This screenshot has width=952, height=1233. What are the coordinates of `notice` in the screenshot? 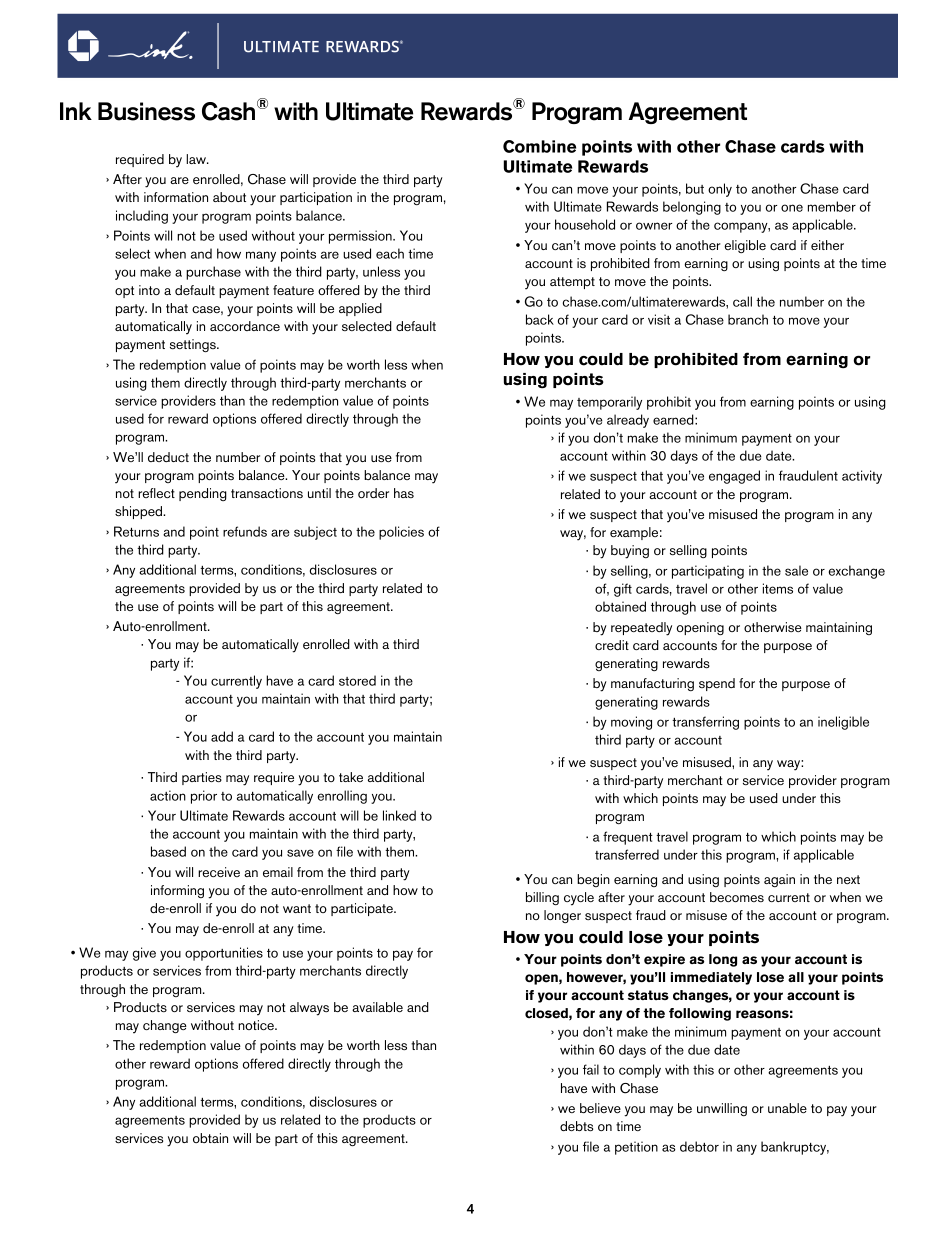 It's located at (257, 1025).
